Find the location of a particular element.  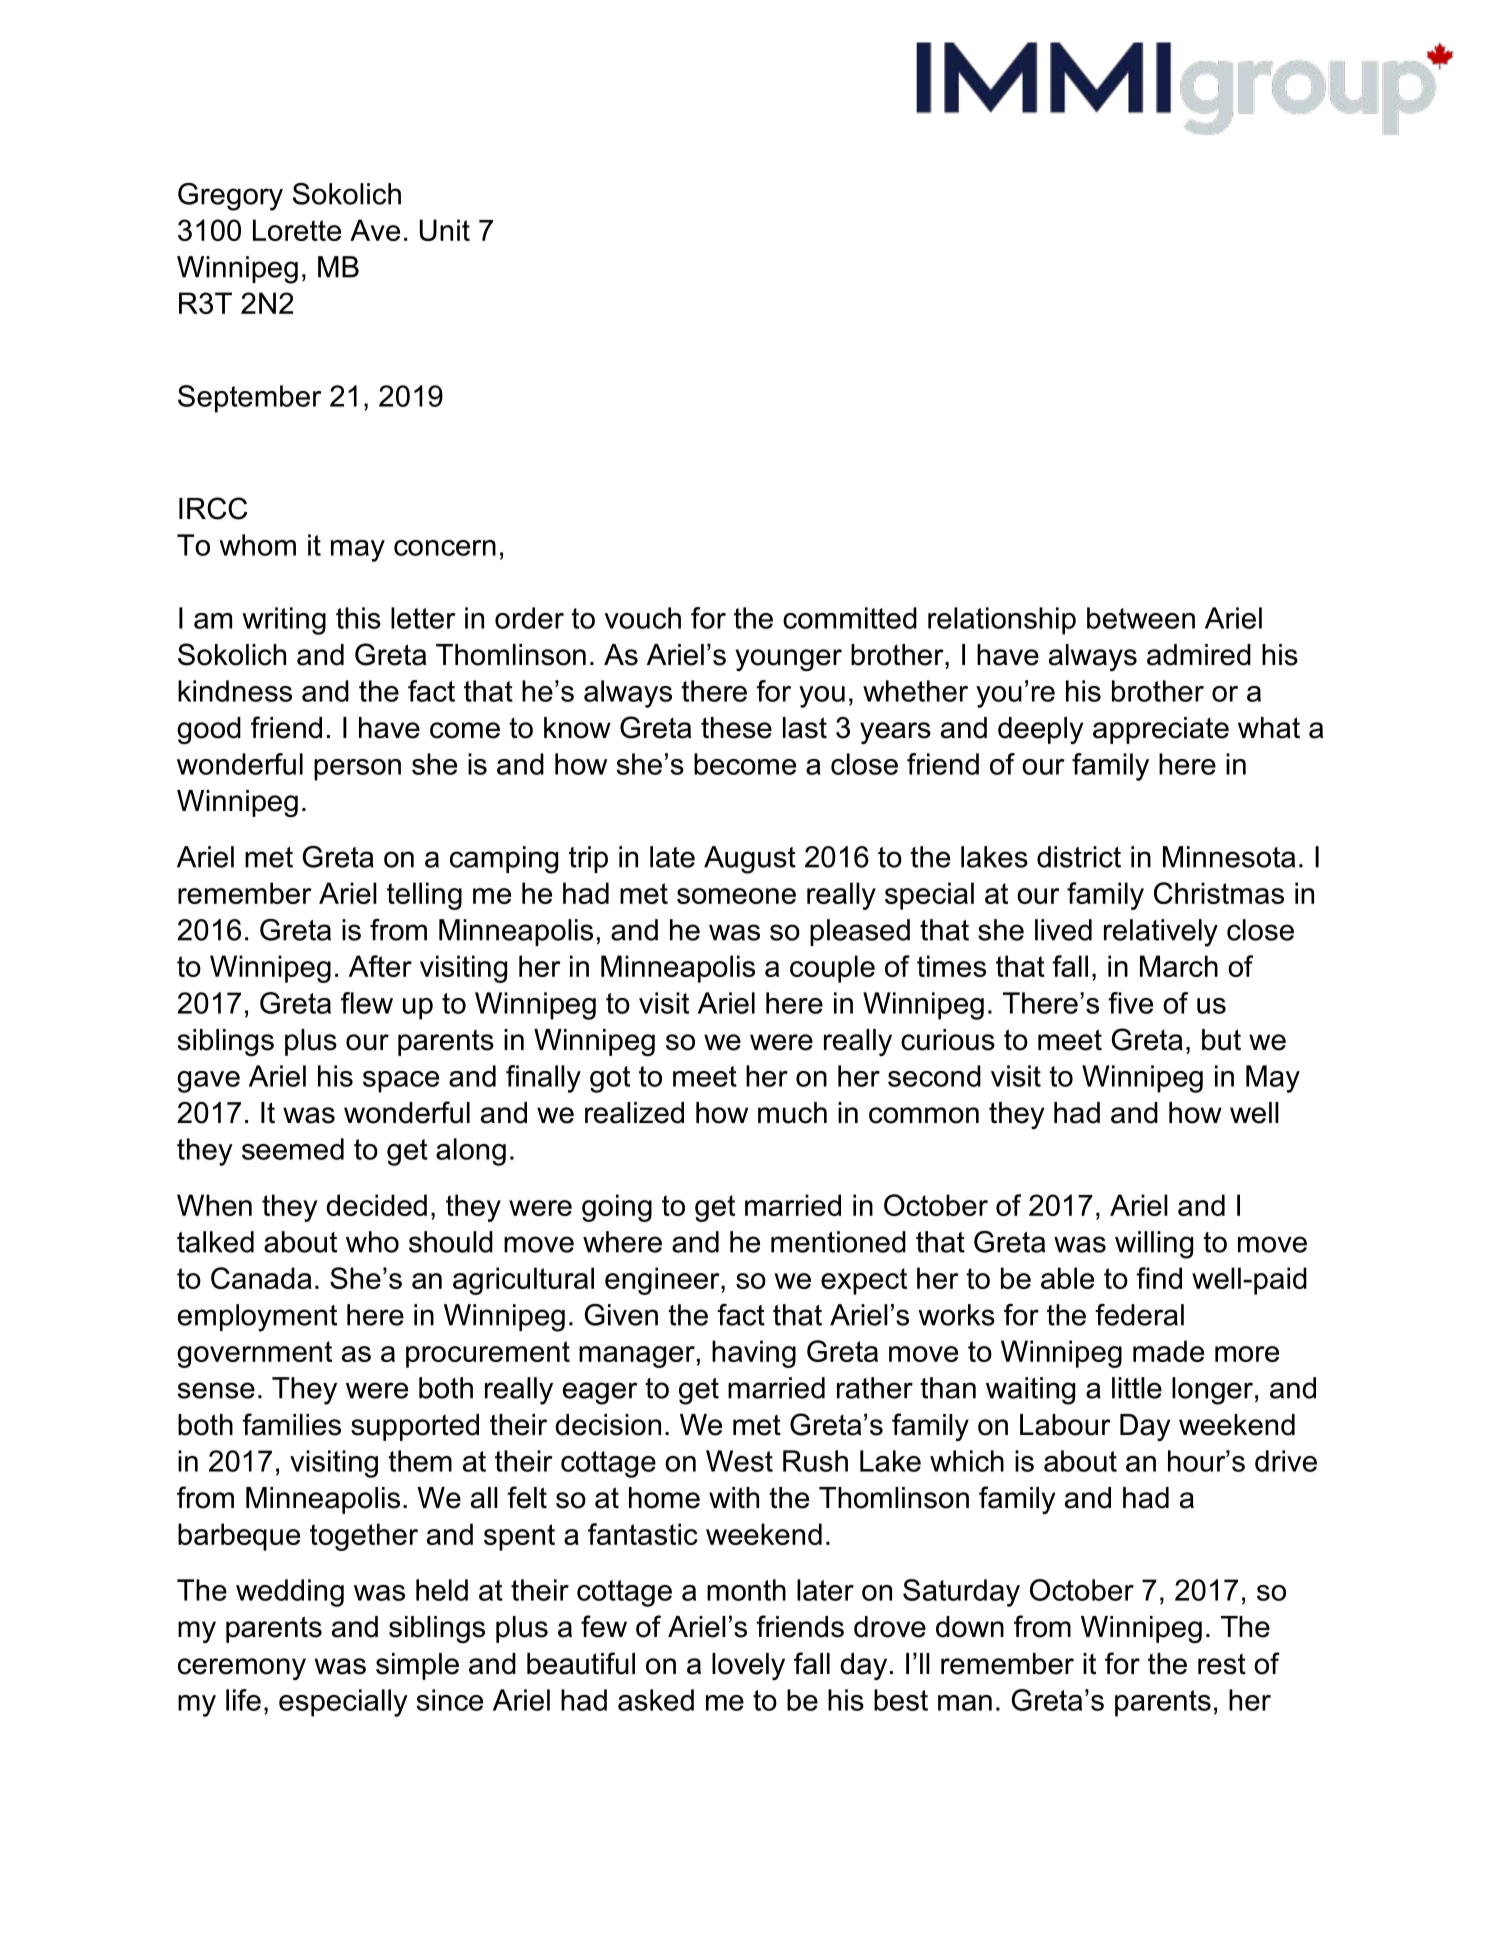

Unit is located at coordinates (445, 230).
